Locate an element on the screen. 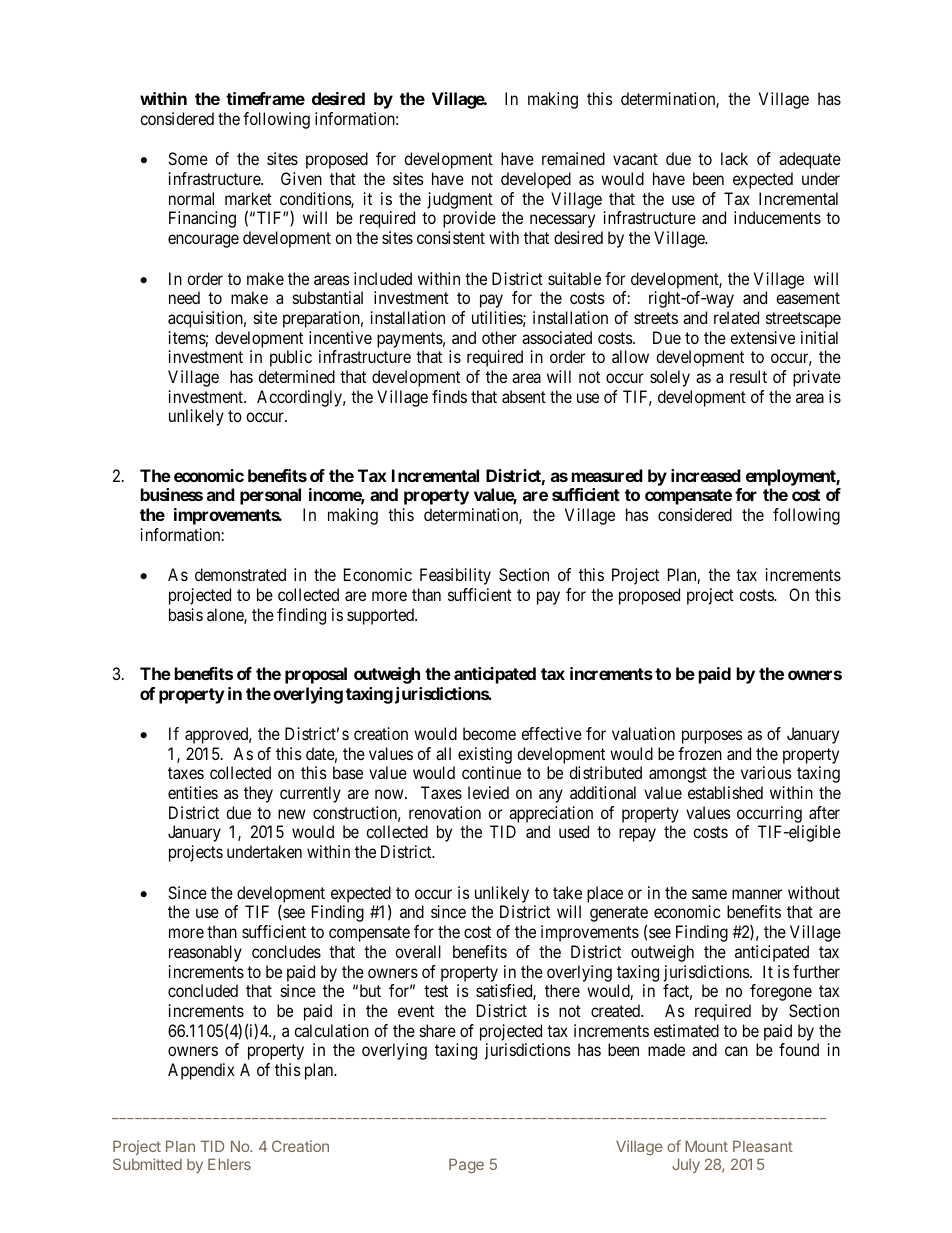 The image size is (952, 1233). judgment is located at coordinates (460, 200).
